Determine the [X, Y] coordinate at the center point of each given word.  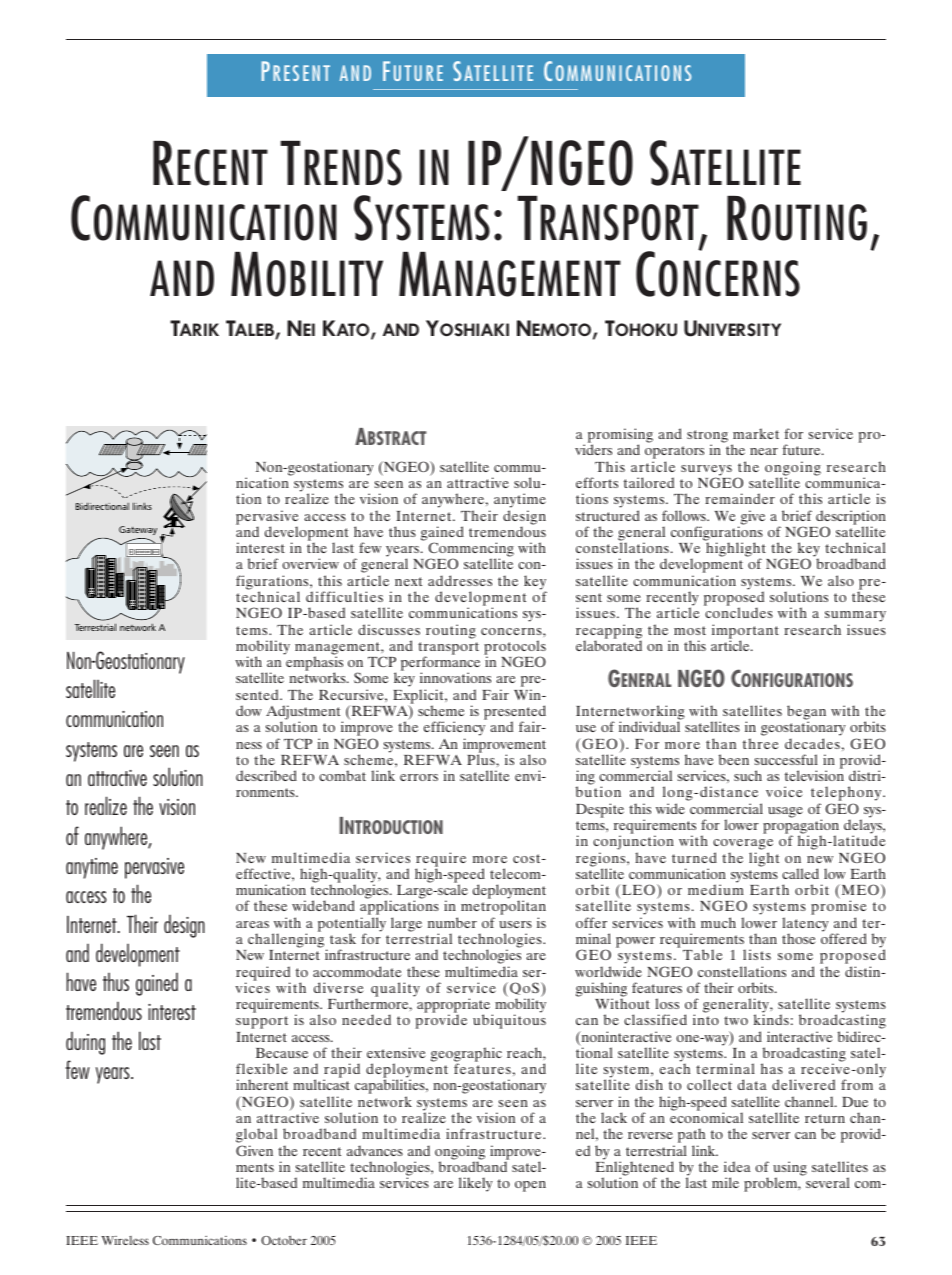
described [266, 775]
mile [725, 1182]
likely [476, 1184]
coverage [743, 846]
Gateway [138, 530]
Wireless [125, 1240]
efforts [597, 482]
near [764, 451]
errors [419, 777]
